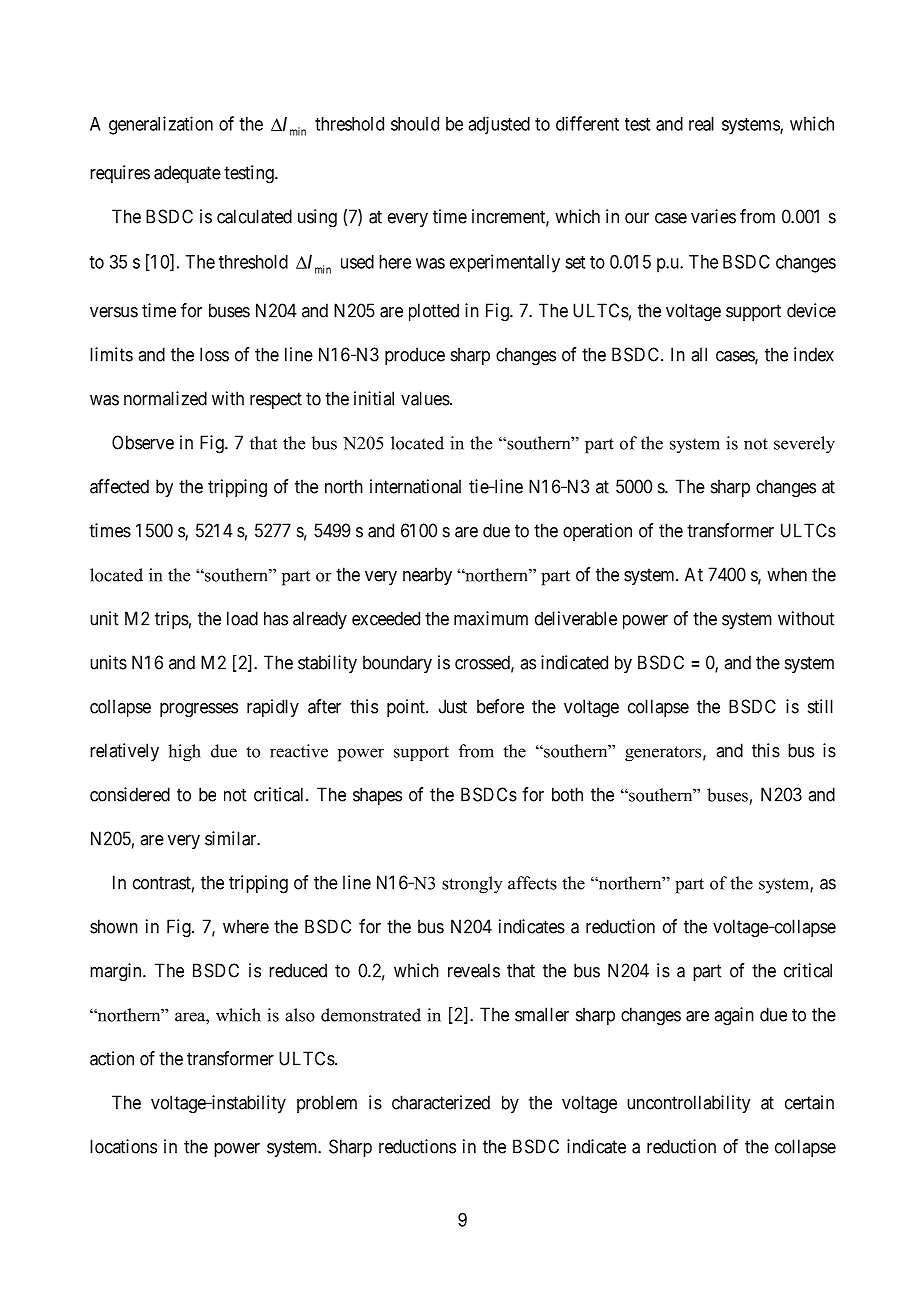  Describe the element at coordinates (814, 354) in the image. I see `index` at that location.
